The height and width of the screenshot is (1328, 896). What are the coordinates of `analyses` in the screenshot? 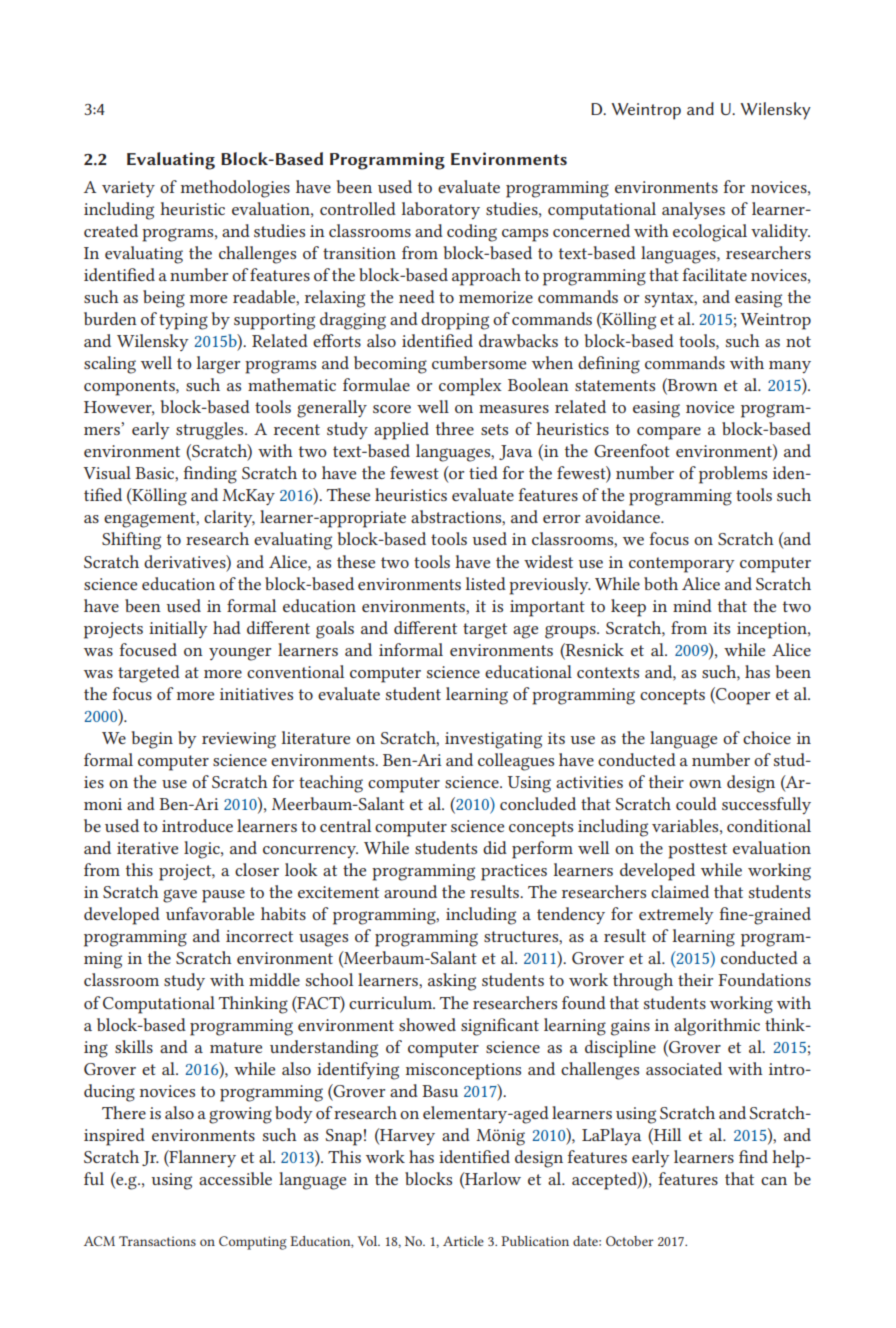 It's located at (693, 210).
